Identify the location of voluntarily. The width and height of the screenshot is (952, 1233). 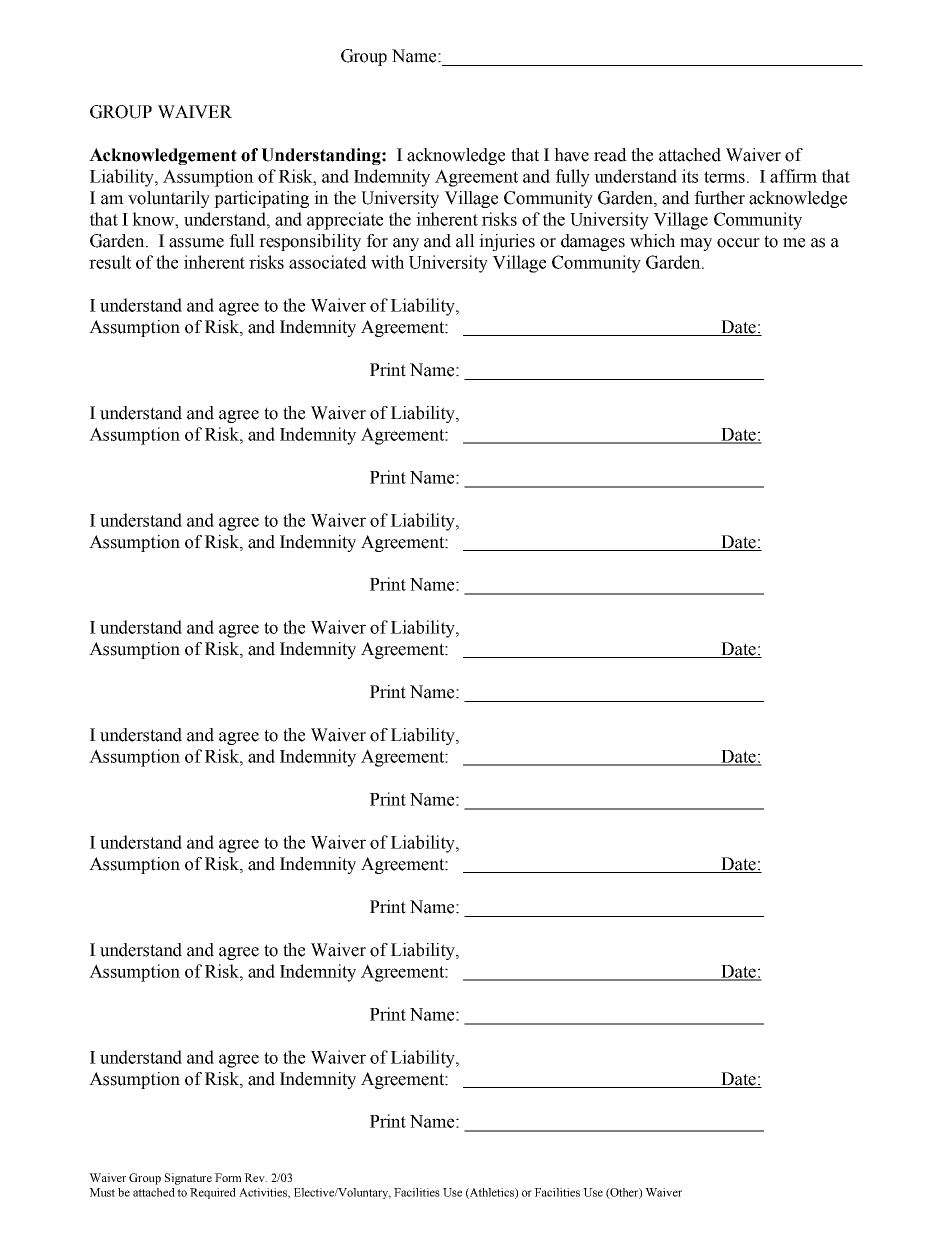
(169, 199).
